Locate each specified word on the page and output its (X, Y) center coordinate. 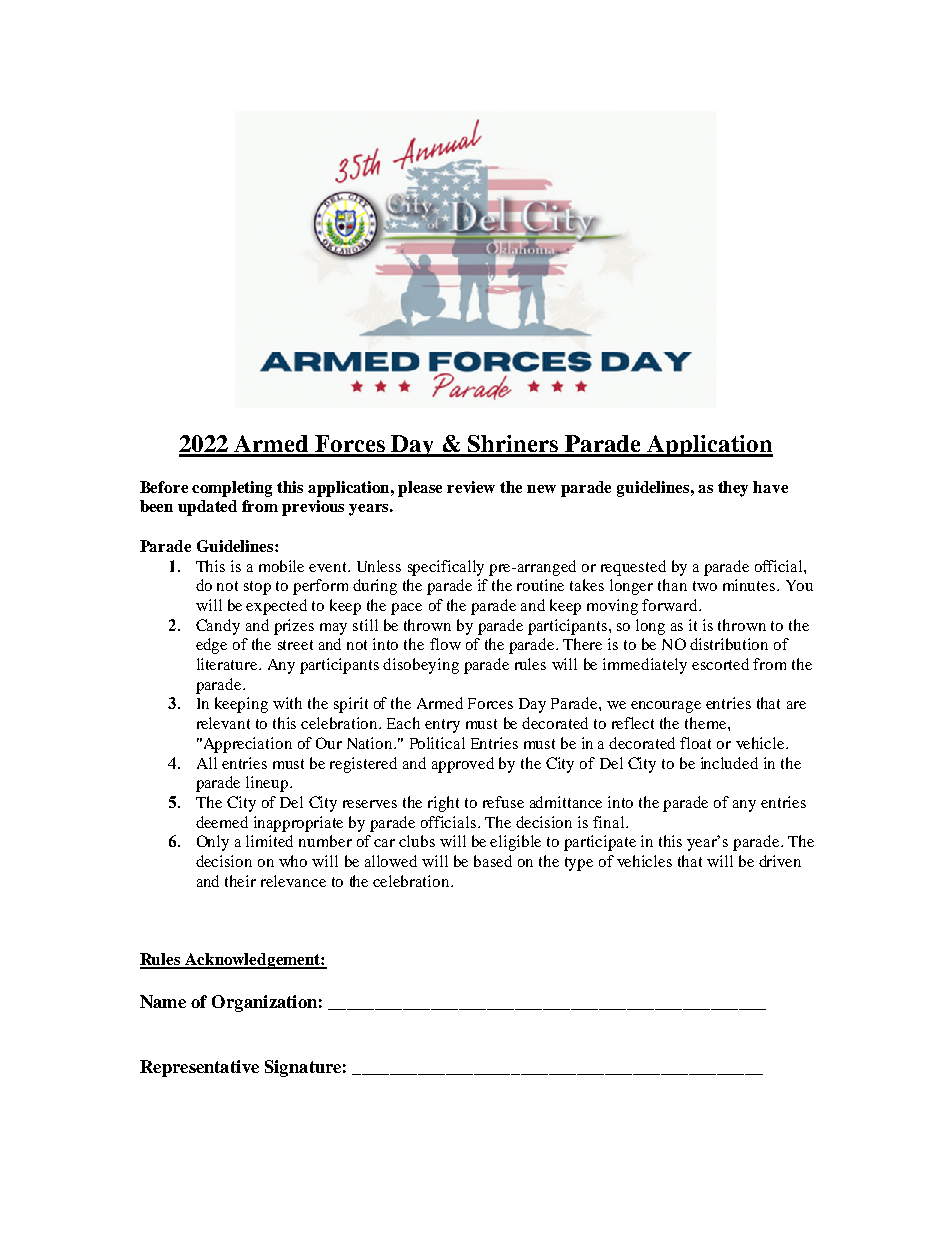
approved (463, 765)
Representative (199, 1068)
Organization (264, 1003)
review (471, 487)
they (733, 489)
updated (207, 508)
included (729, 763)
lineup (268, 784)
